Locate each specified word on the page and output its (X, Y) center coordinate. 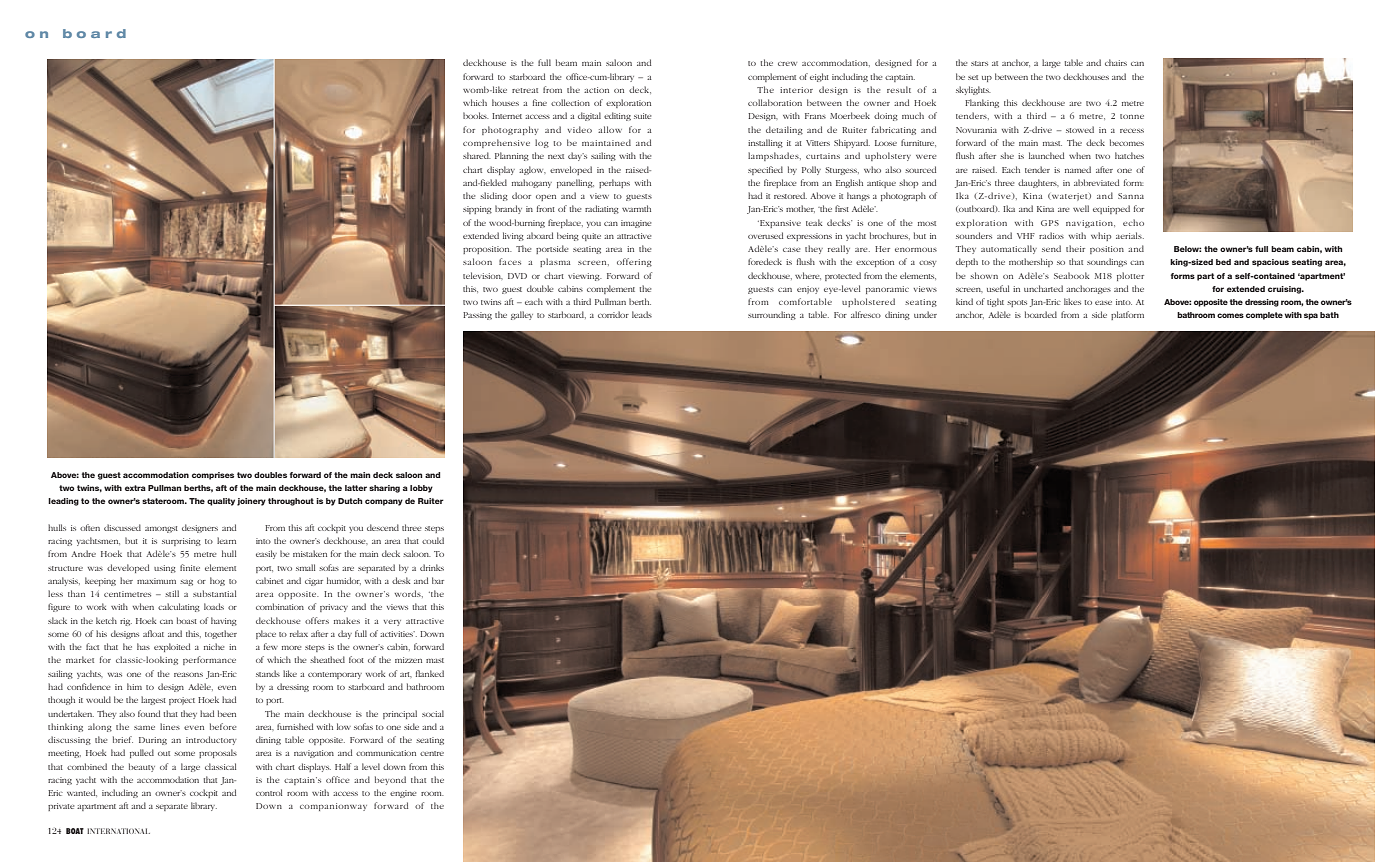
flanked (430, 673)
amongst (161, 529)
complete (1264, 316)
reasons (188, 675)
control (269, 792)
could (433, 540)
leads (642, 314)
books (476, 115)
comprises (213, 476)
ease (1103, 303)
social (433, 713)
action (596, 90)
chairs (1116, 62)
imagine (636, 224)
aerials (1130, 235)
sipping (477, 210)
